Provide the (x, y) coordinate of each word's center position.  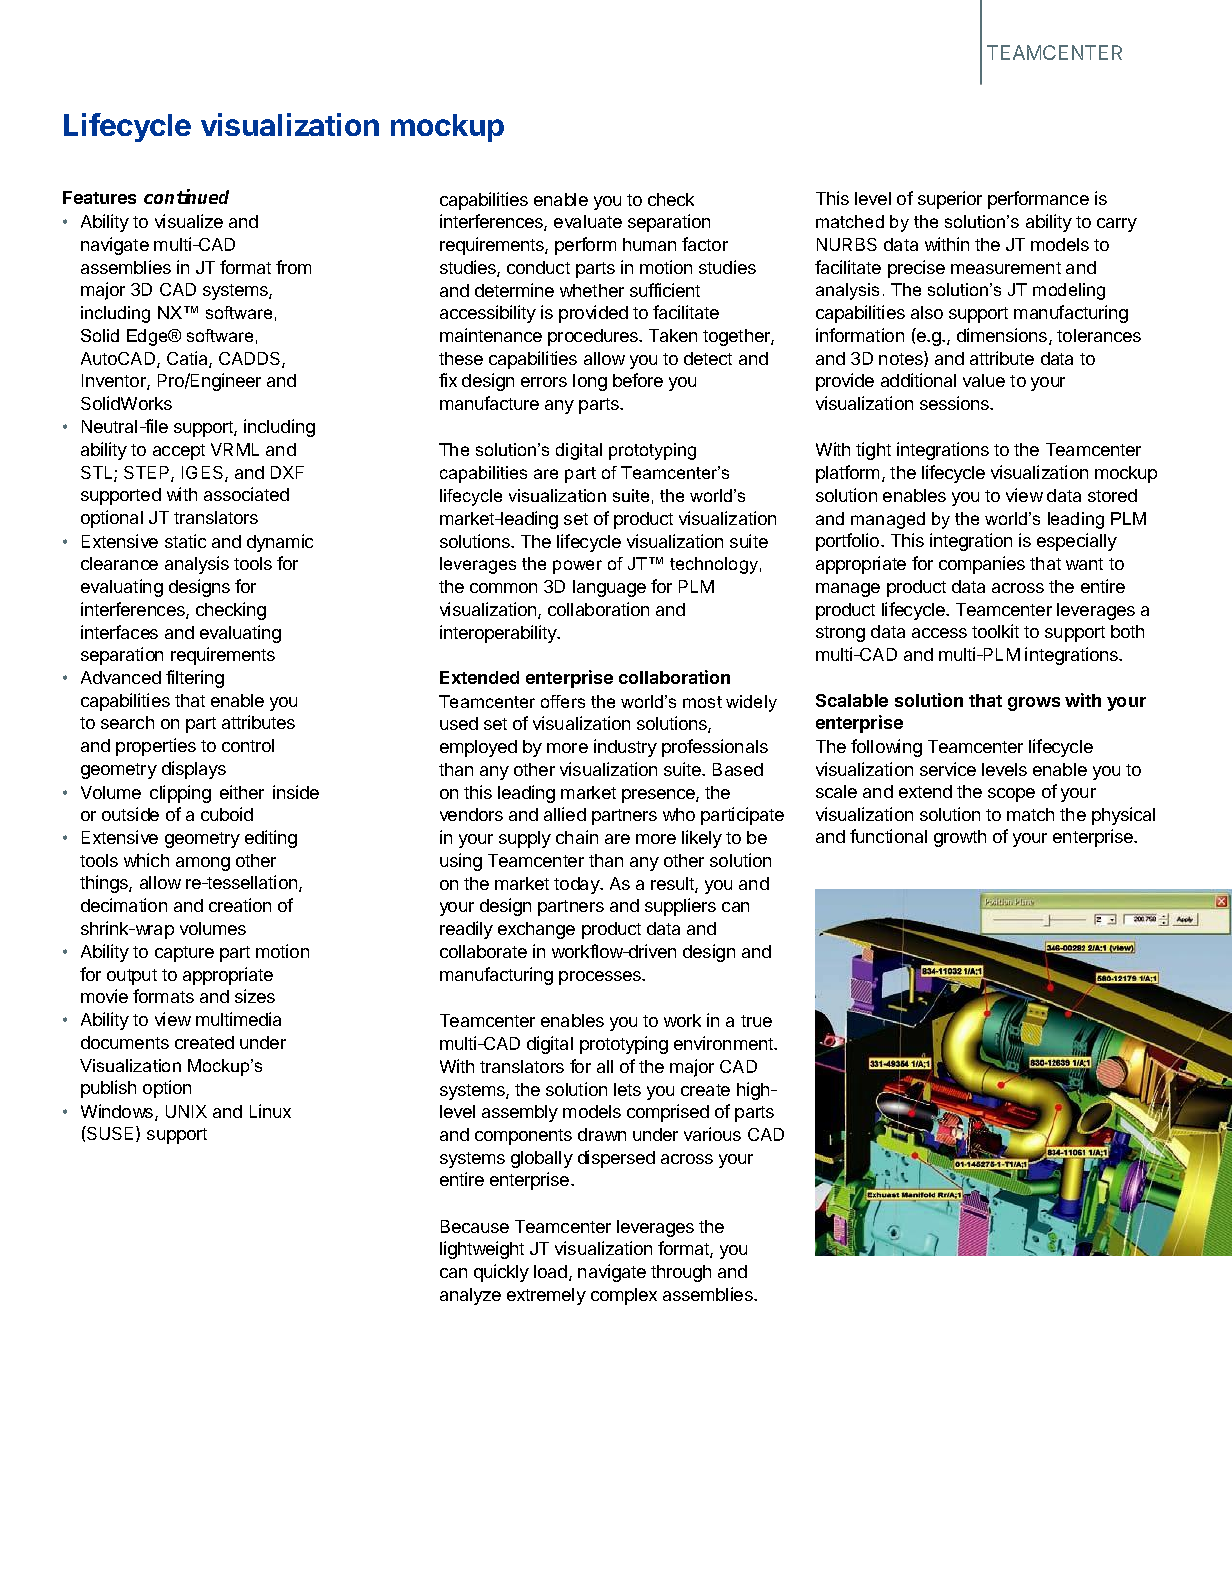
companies (982, 565)
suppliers (680, 907)
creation (240, 905)
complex (624, 1296)
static (185, 541)
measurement (1006, 268)
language (609, 588)
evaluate (588, 221)
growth (960, 838)
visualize (189, 221)
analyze (470, 1296)
